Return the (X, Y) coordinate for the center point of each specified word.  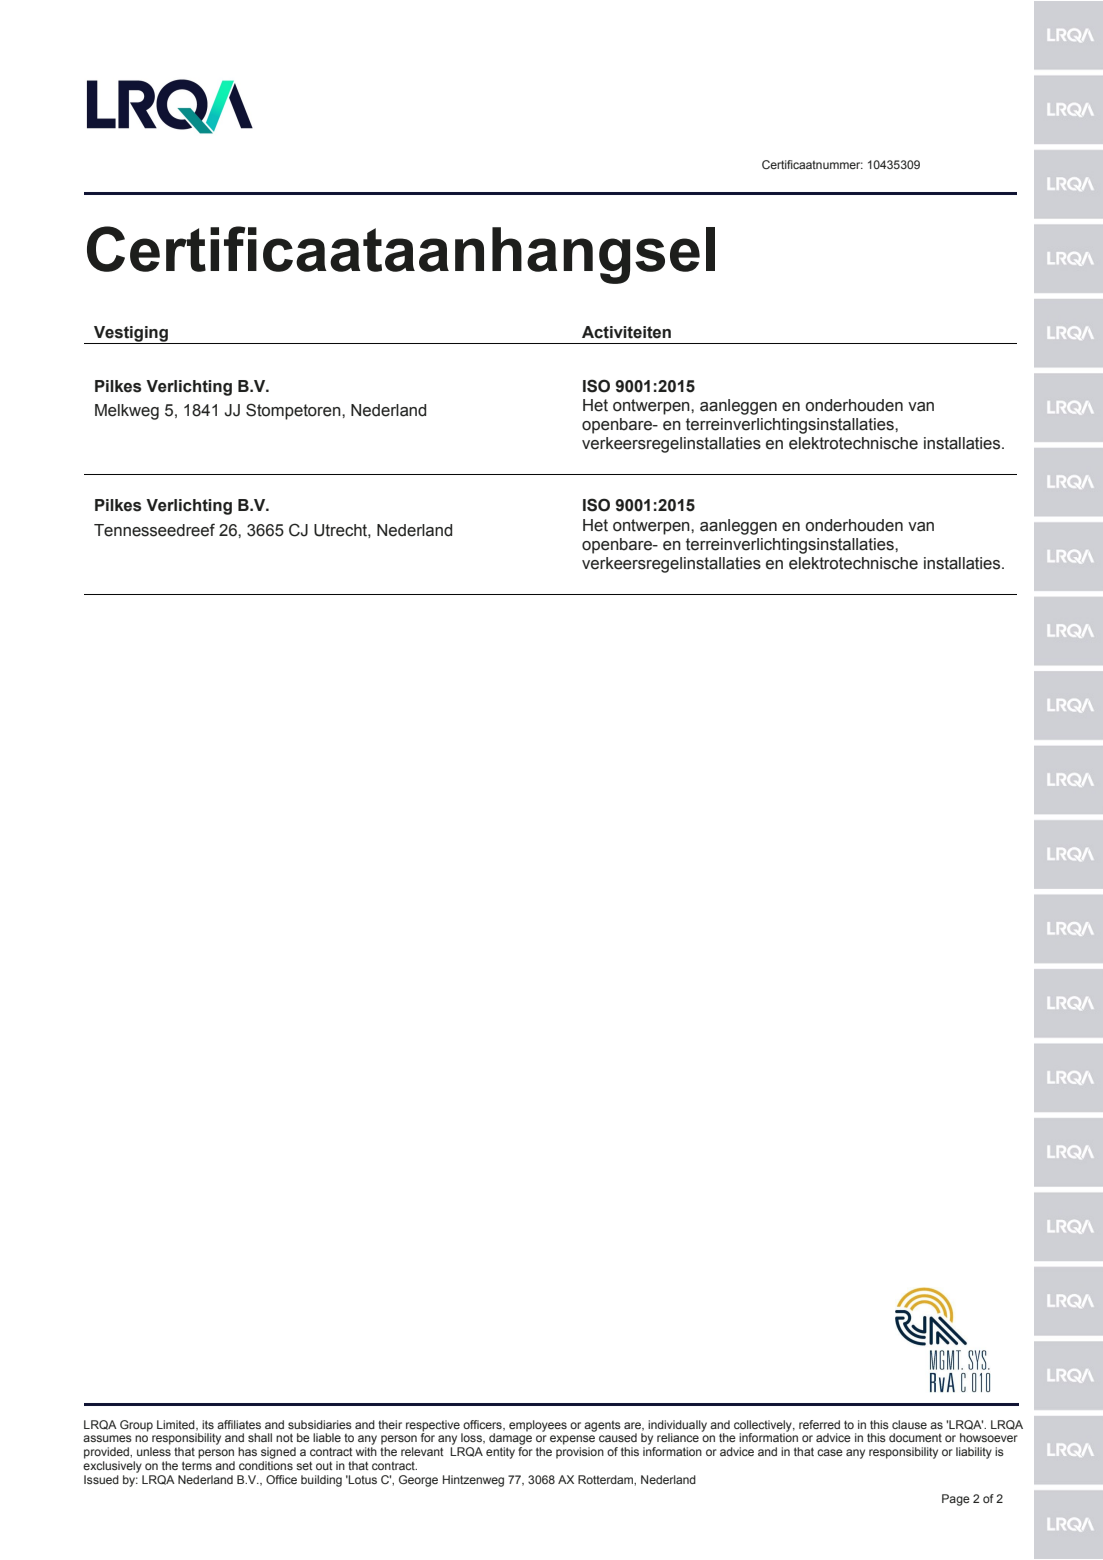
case (830, 1452)
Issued (101, 1479)
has (247, 1451)
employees (538, 1426)
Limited (177, 1425)
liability (974, 1453)
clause (909, 1424)
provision (580, 1453)
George (418, 1481)
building (321, 1481)
